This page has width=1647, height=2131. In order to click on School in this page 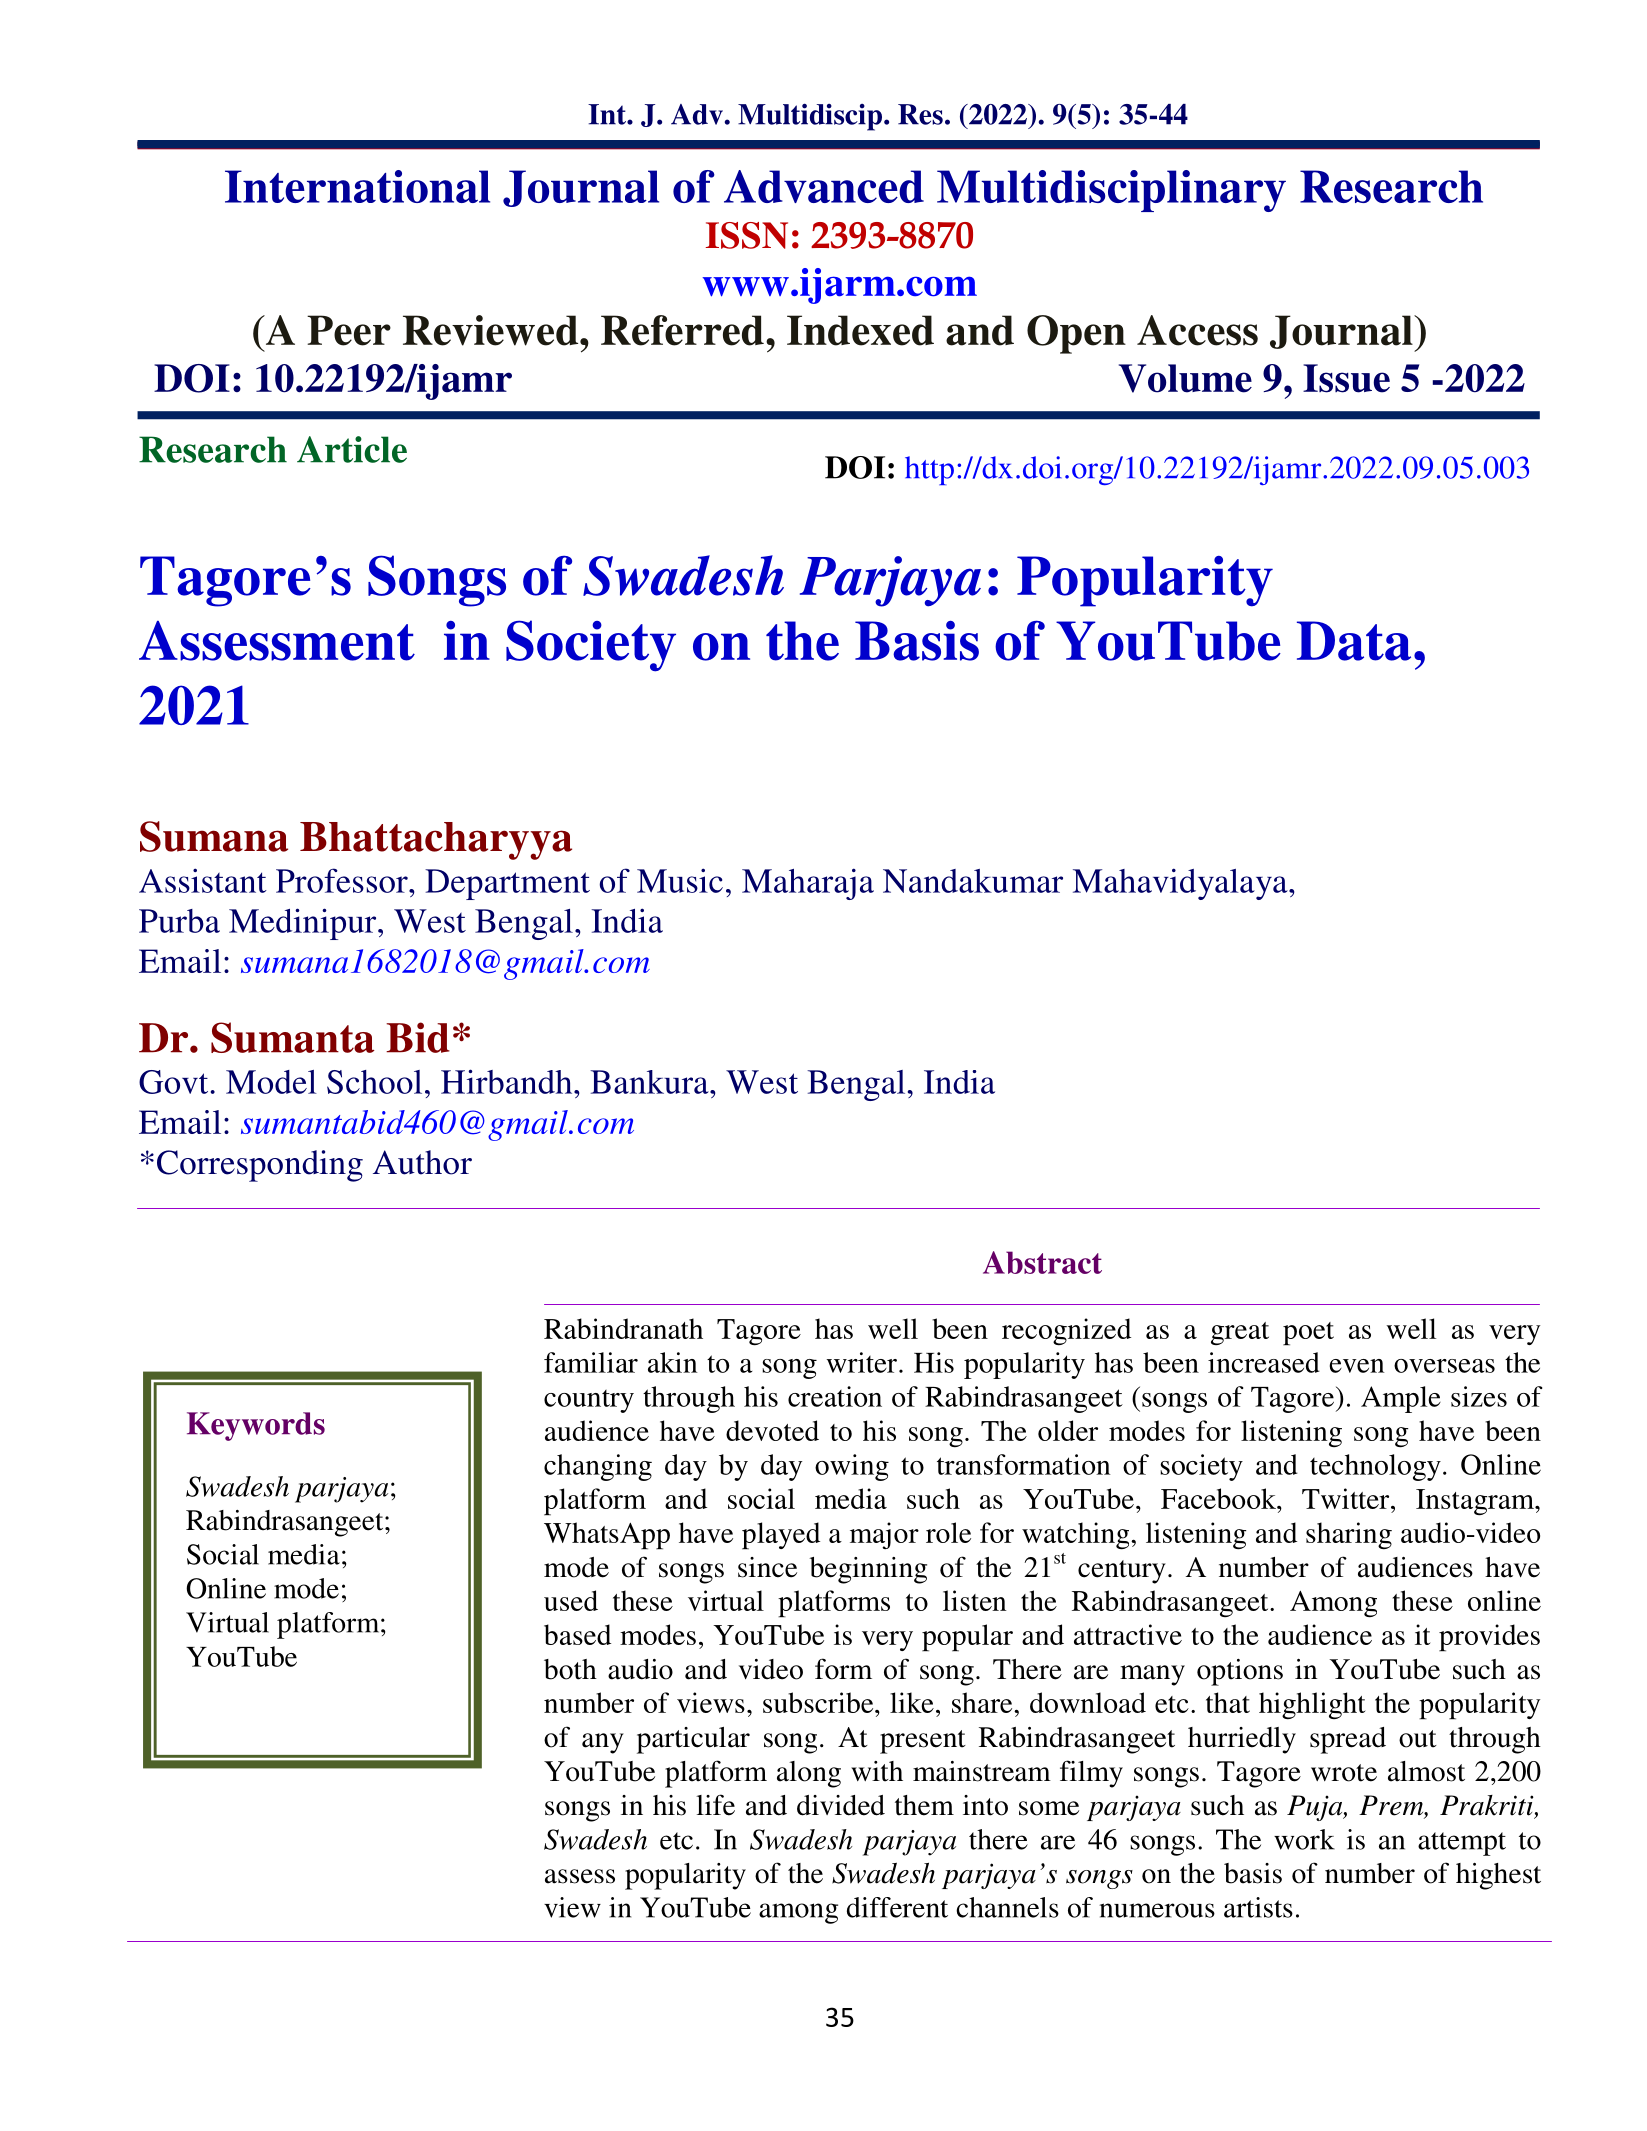, I will do `click(374, 1082)`.
